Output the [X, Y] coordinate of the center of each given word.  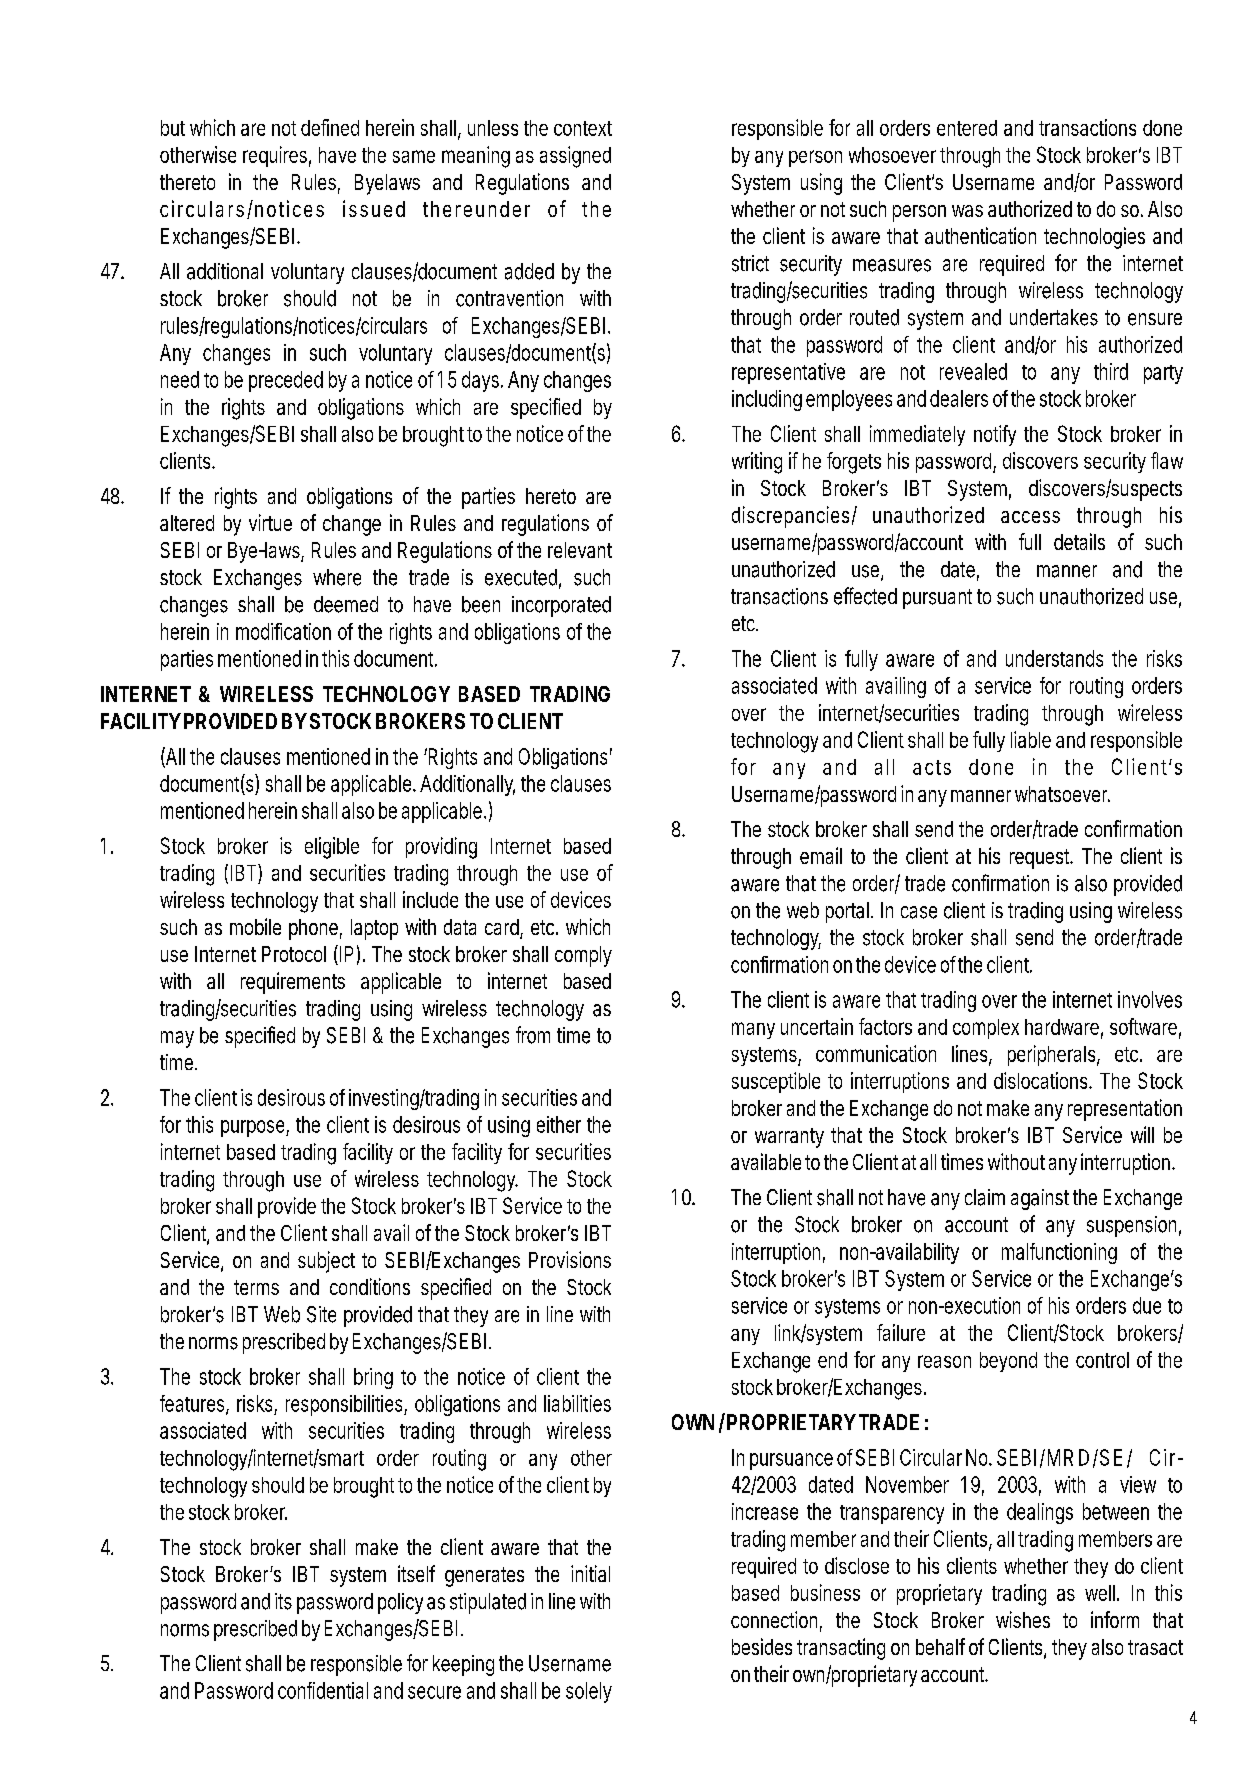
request [1041, 859]
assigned [575, 157]
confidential [323, 1690]
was [967, 211]
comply [583, 956]
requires [275, 156]
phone [313, 929]
